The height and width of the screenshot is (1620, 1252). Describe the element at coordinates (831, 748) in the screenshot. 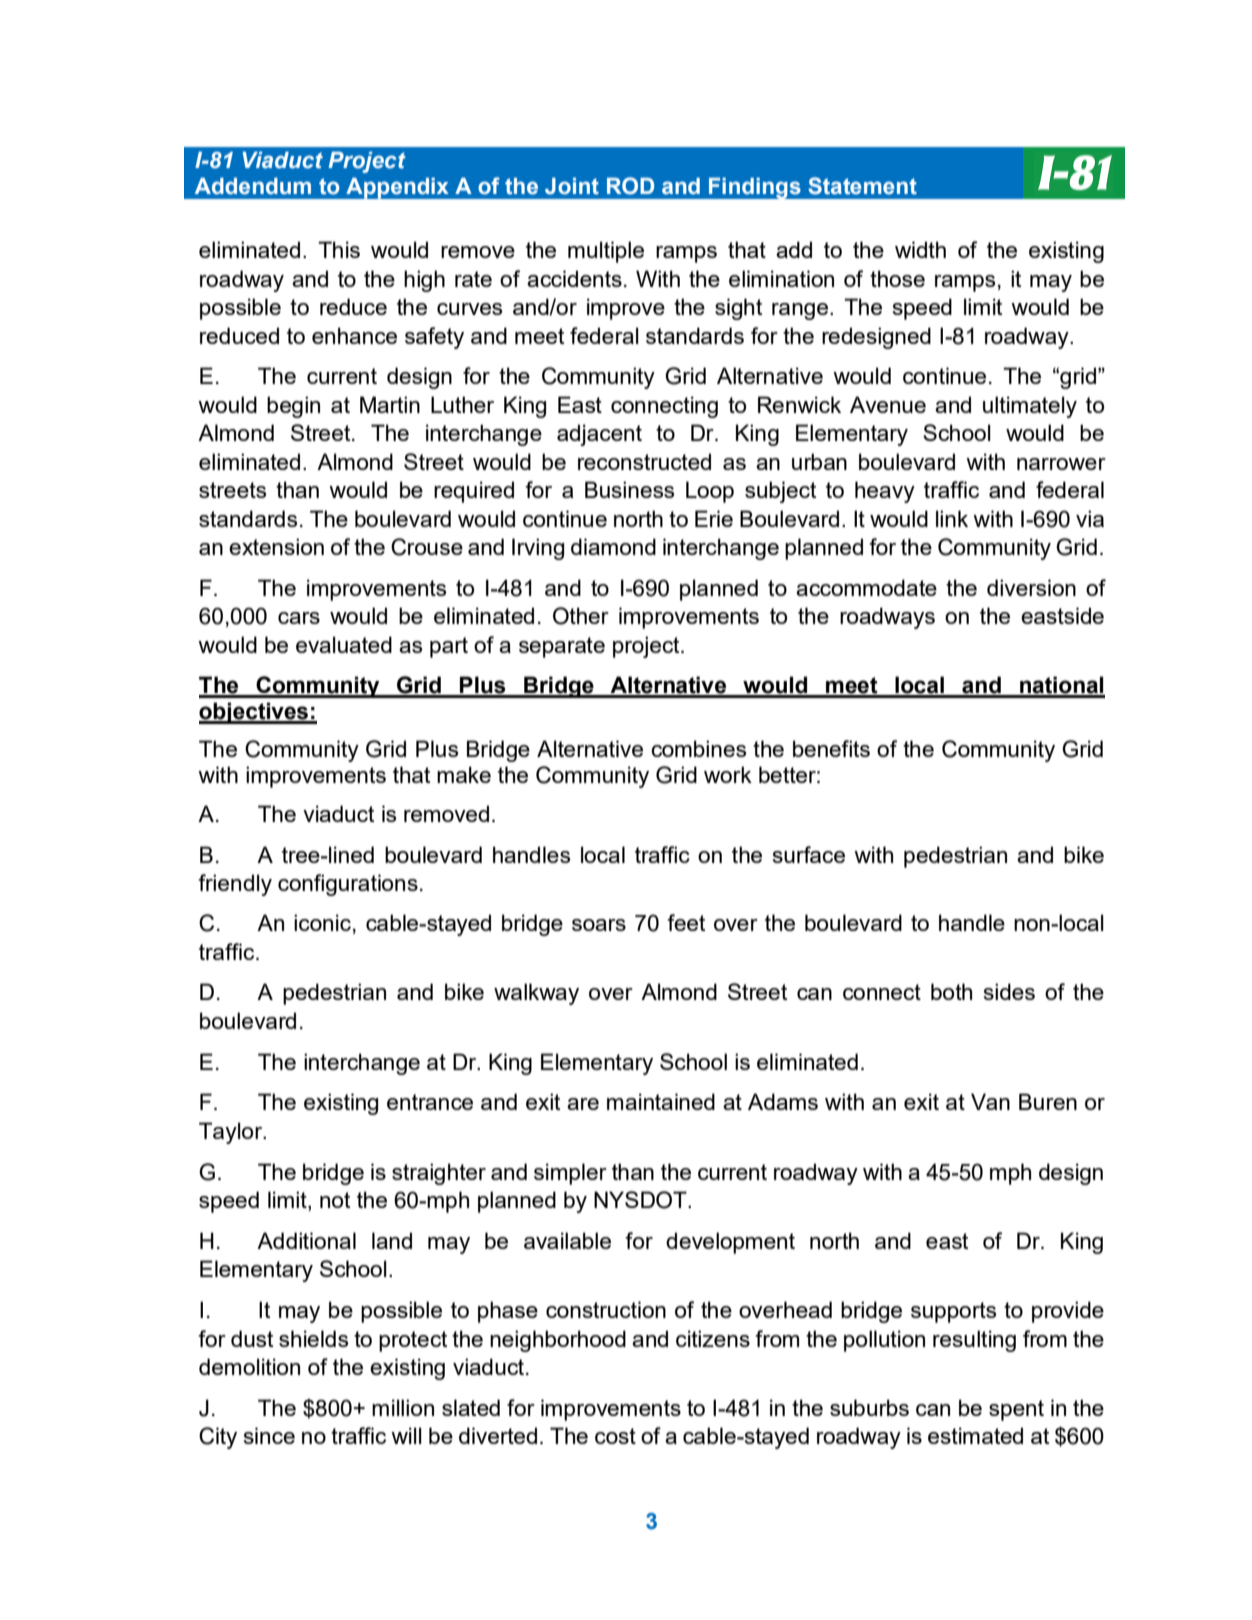

I see `benefits` at that location.
